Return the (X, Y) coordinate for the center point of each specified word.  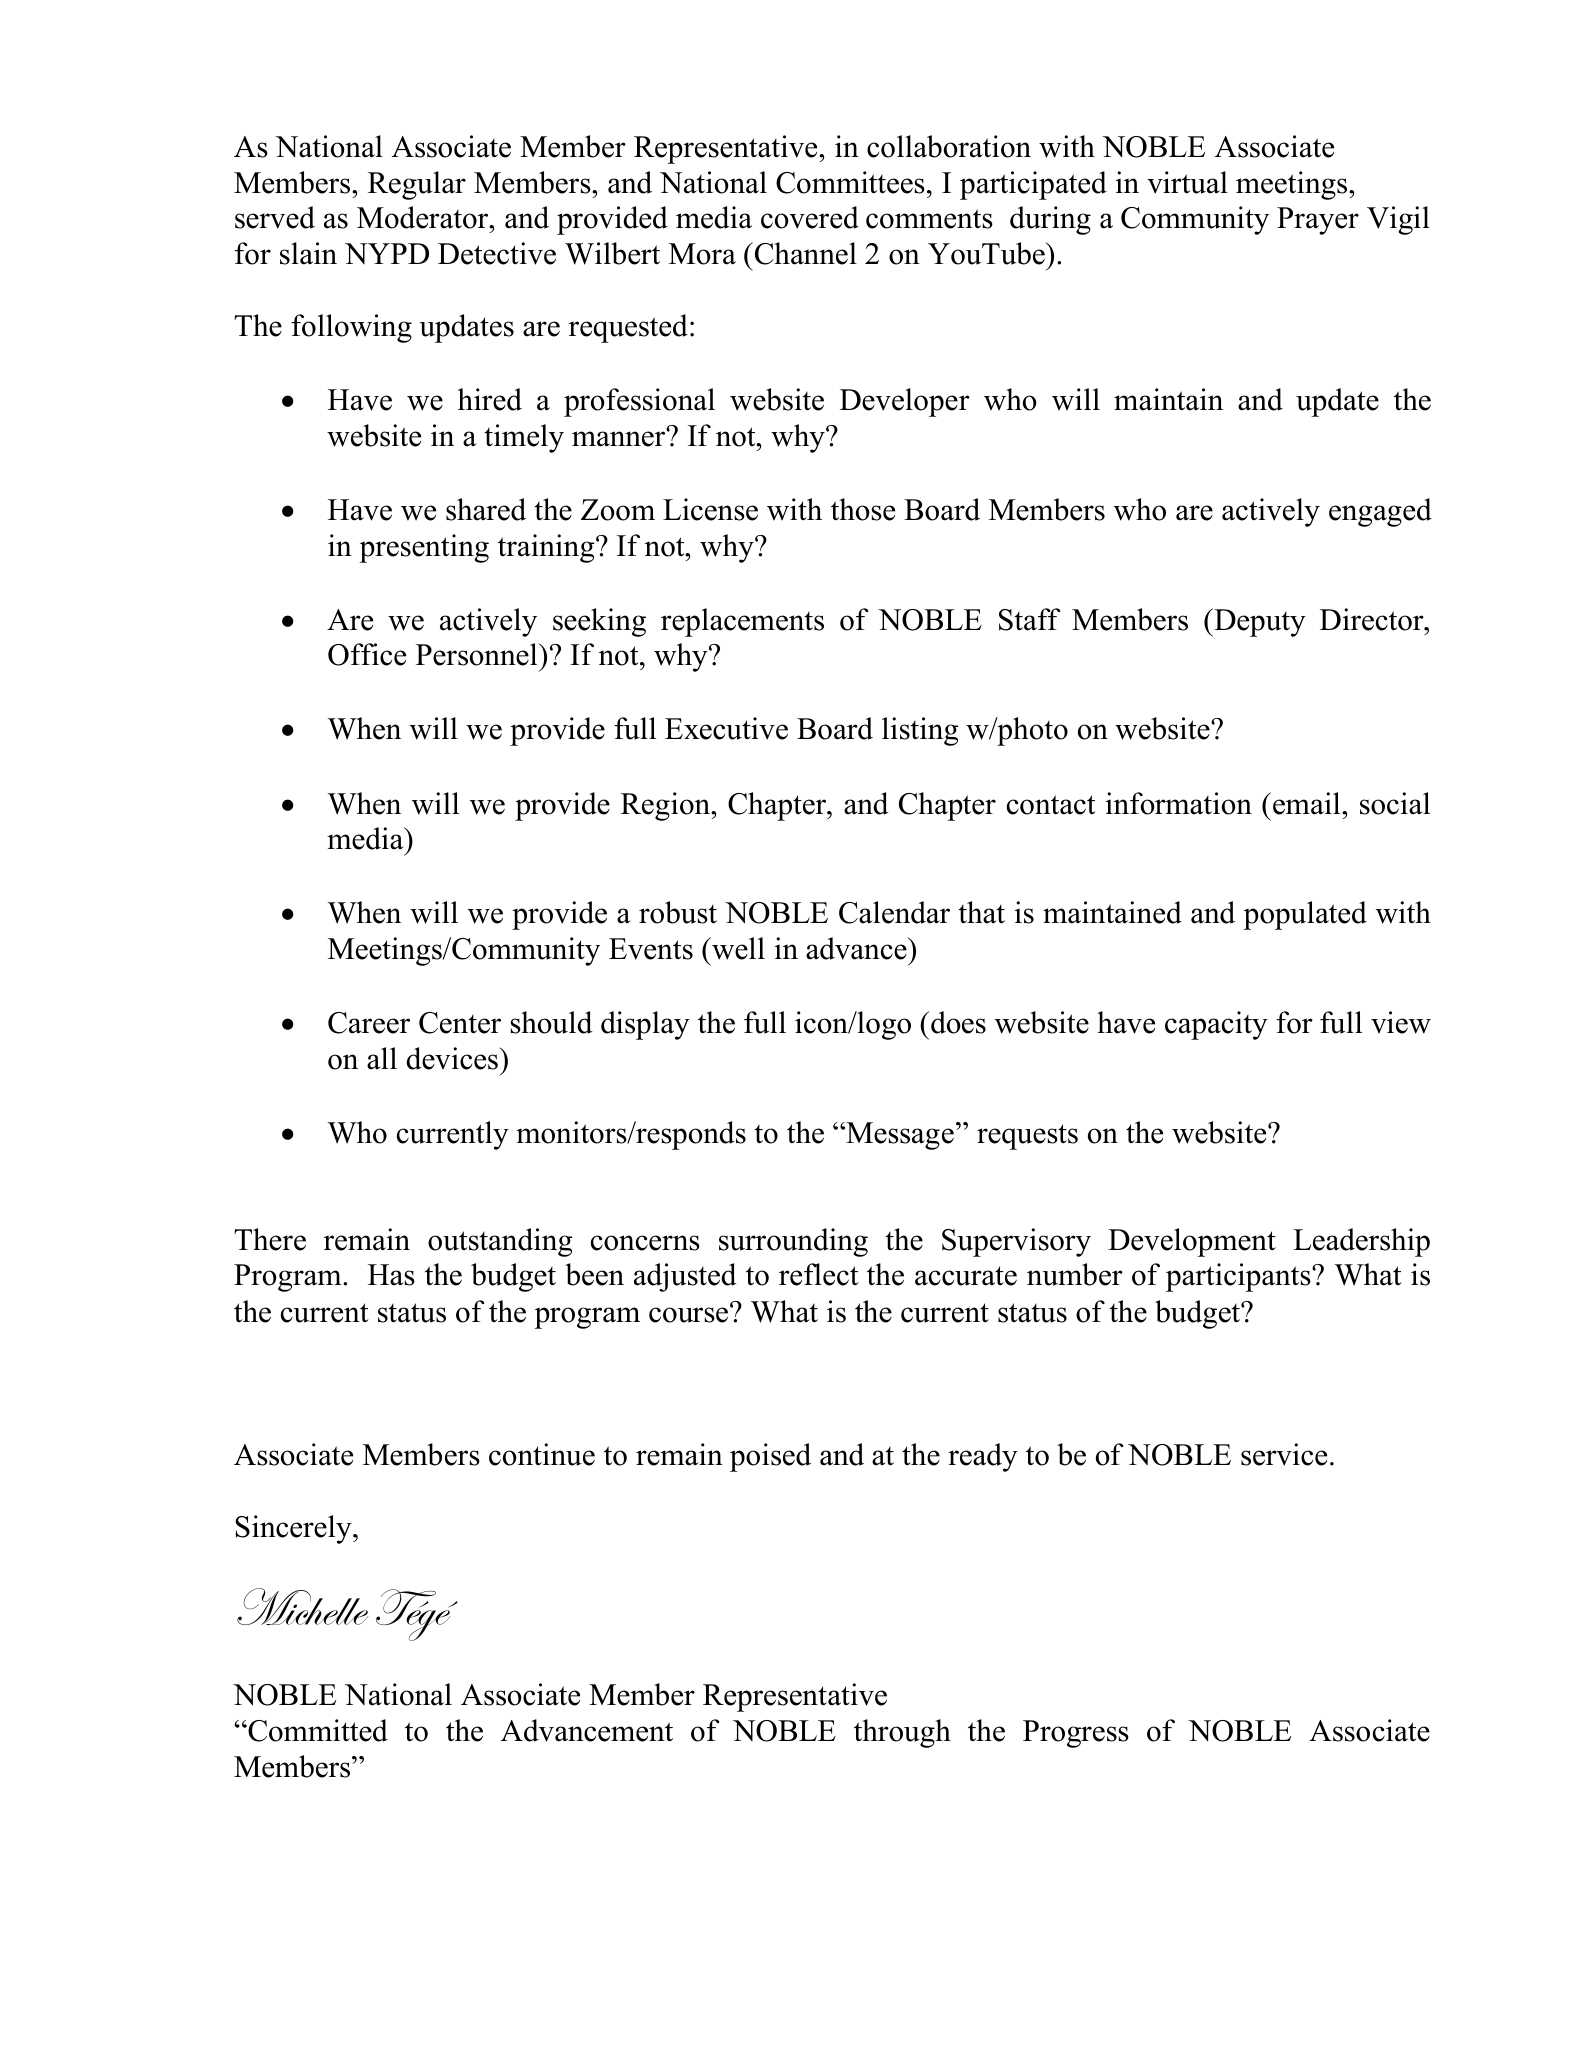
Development (1192, 1242)
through (902, 1733)
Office (367, 654)
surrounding (793, 1242)
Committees (850, 182)
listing (920, 731)
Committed (317, 1730)
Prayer (1318, 221)
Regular (417, 185)
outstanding (500, 1242)
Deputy (1259, 622)
